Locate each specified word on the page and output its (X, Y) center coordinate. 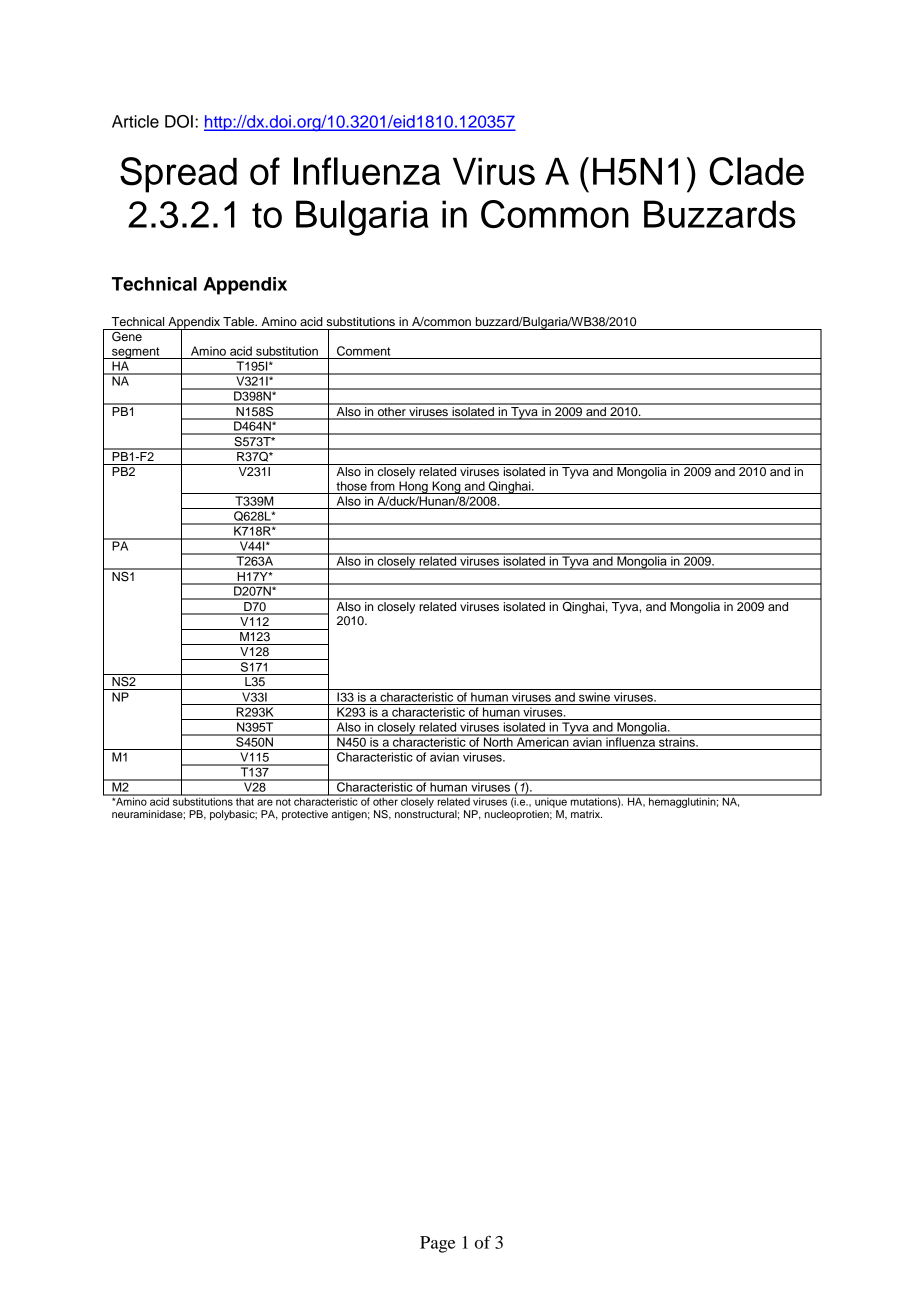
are (265, 802)
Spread (178, 175)
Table (240, 321)
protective (305, 815)
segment (136, 353)
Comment (364, 351)
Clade (756, 171)
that (245, 800)
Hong (413, 487)
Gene (127, 336)
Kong (446, 487)
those (351, 486)
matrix (586, 814)
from (382, 486)
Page (437, 1244)
